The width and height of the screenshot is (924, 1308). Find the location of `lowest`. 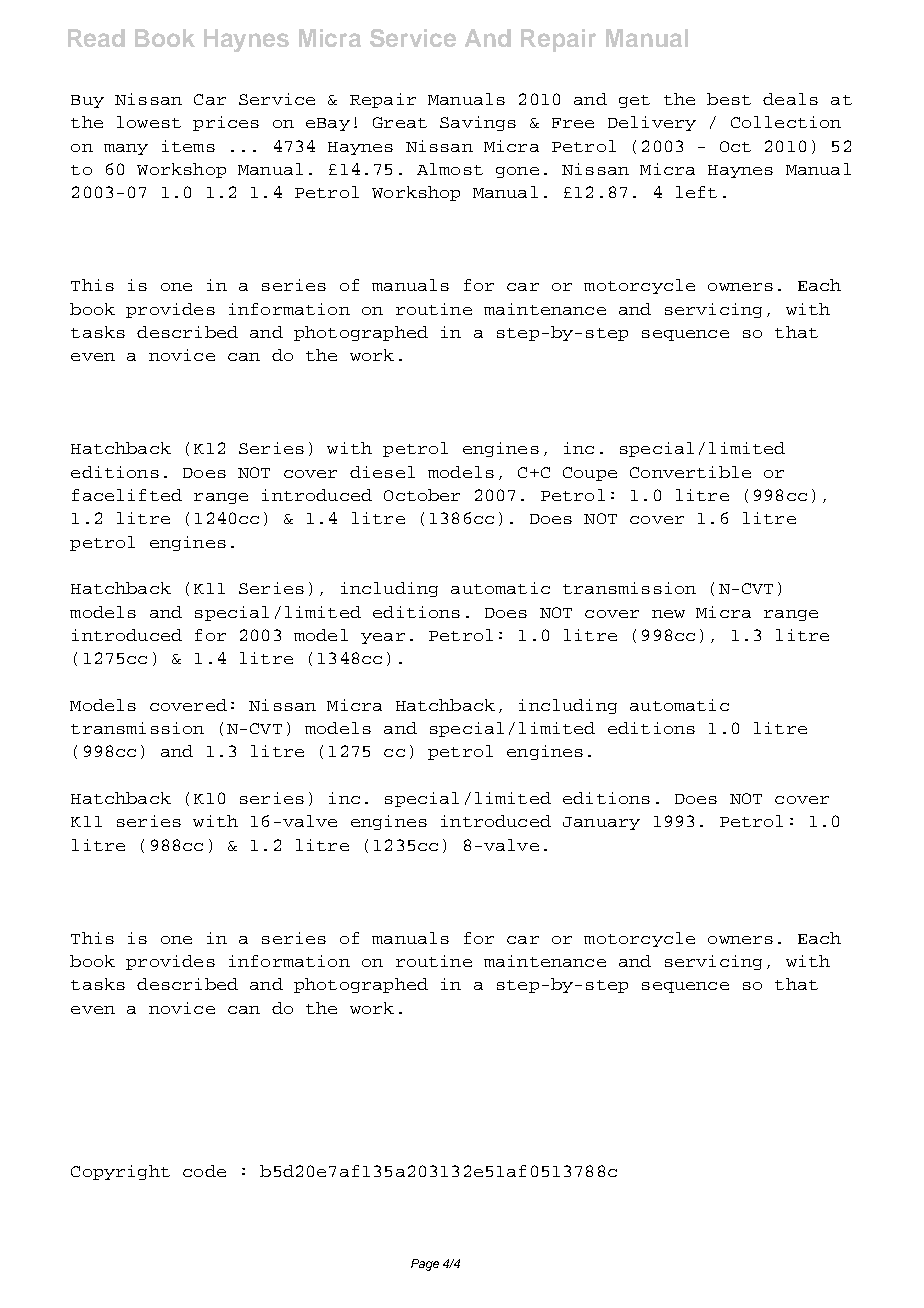

lowest is located at coordinates (149, 122).
